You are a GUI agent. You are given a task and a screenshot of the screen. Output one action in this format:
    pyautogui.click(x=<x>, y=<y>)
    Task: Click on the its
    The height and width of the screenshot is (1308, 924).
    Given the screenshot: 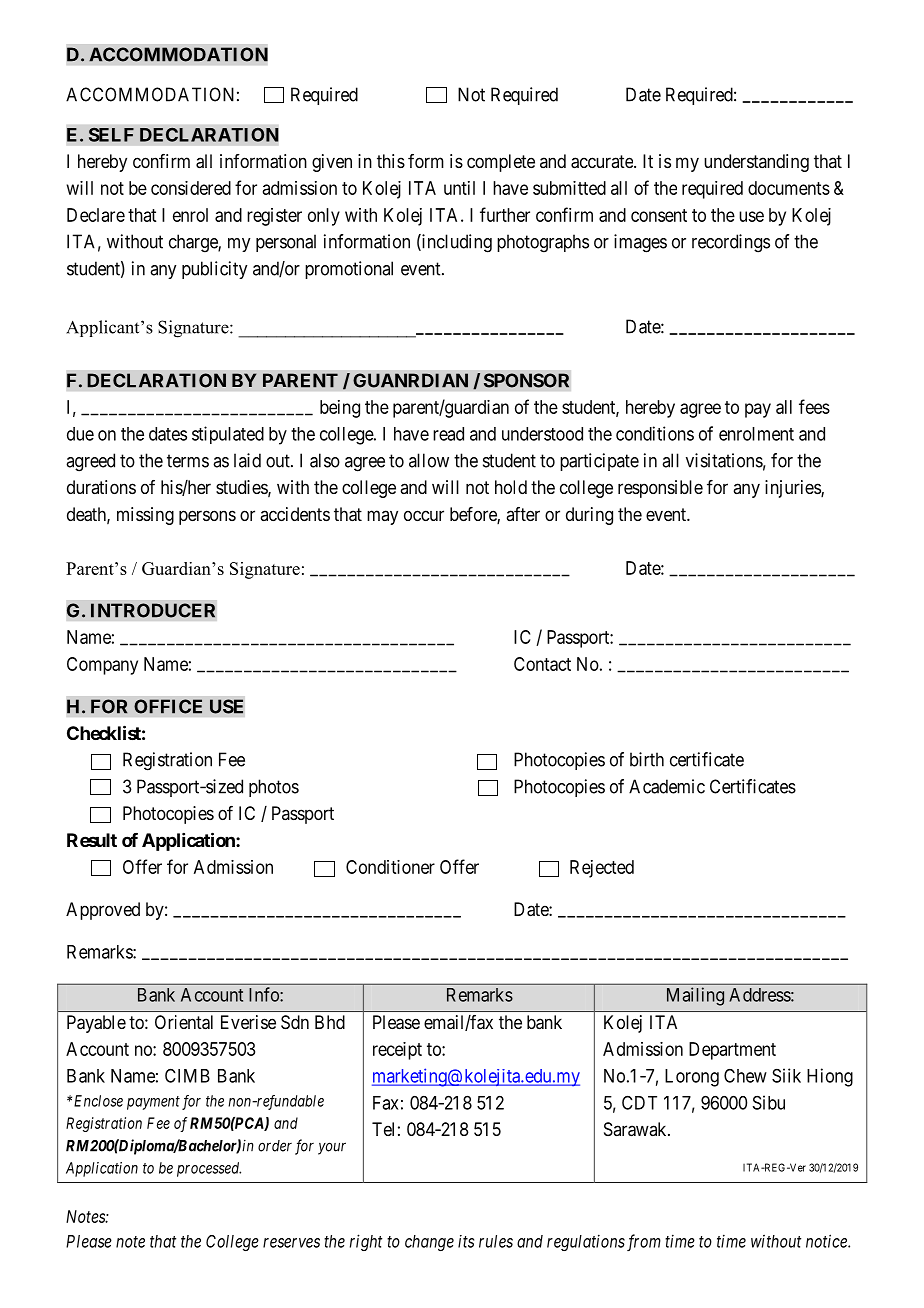 What is the action you would take?
    pyautogui.click(x=466, y=1241)
